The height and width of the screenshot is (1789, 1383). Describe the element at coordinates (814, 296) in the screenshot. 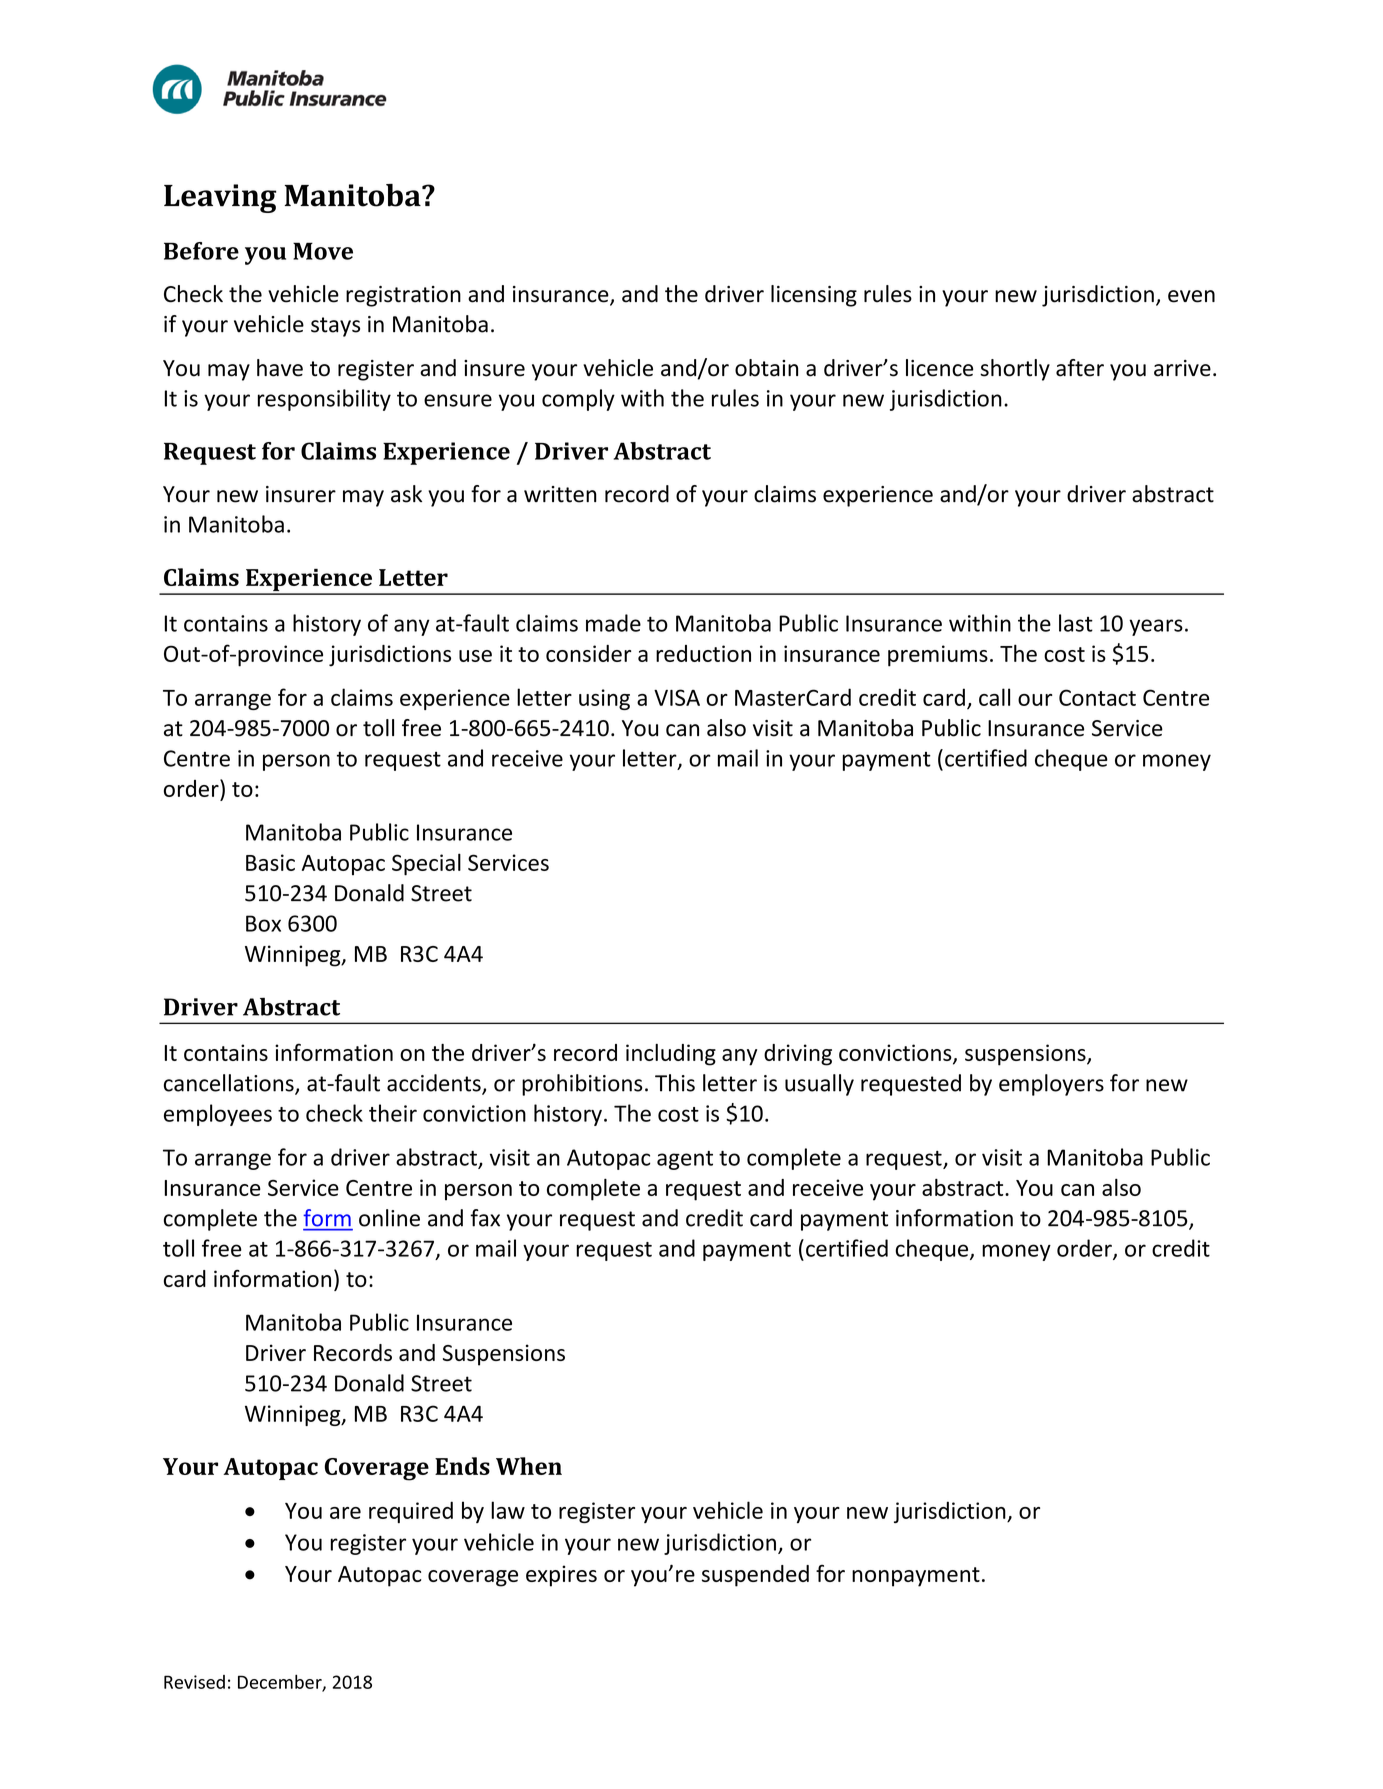

I see `licensing` at that location.
